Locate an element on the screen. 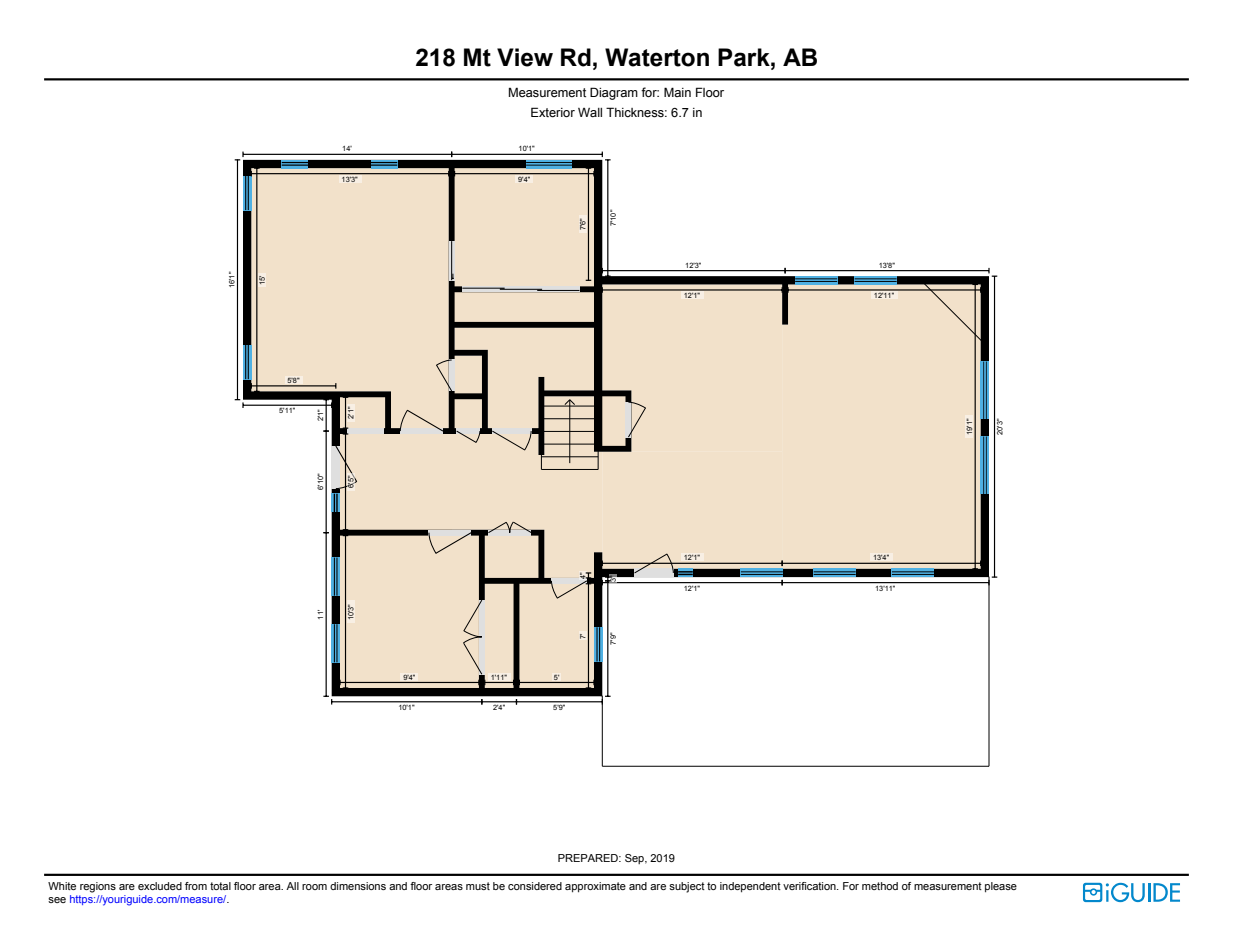  Exterior is located at coordinates (553, 112).
